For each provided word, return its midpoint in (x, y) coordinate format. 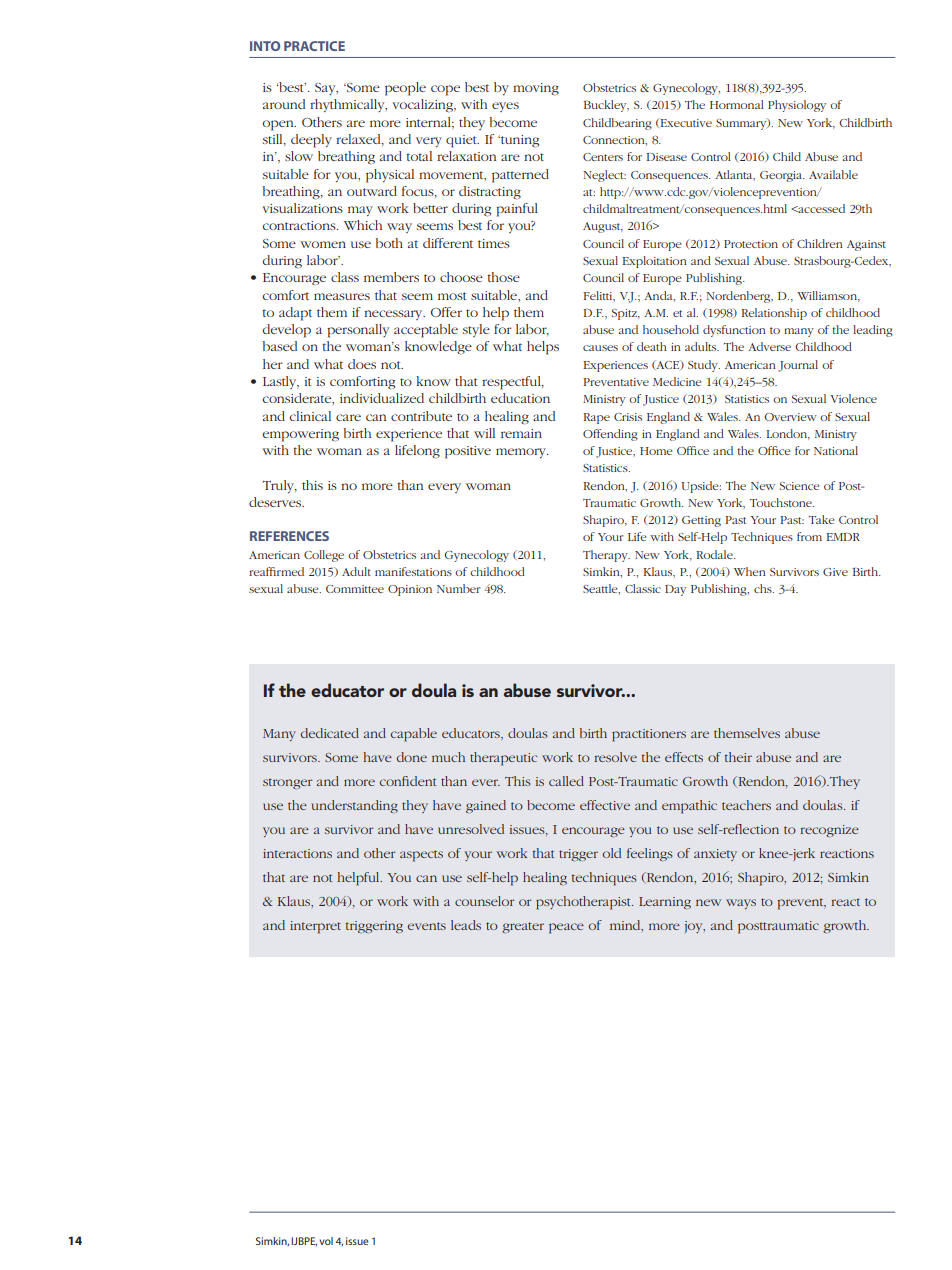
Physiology (797, 106)
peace (566, 928)
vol (326, 1241)
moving (536, 89)
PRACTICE (314, 46)
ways (741, 904)
